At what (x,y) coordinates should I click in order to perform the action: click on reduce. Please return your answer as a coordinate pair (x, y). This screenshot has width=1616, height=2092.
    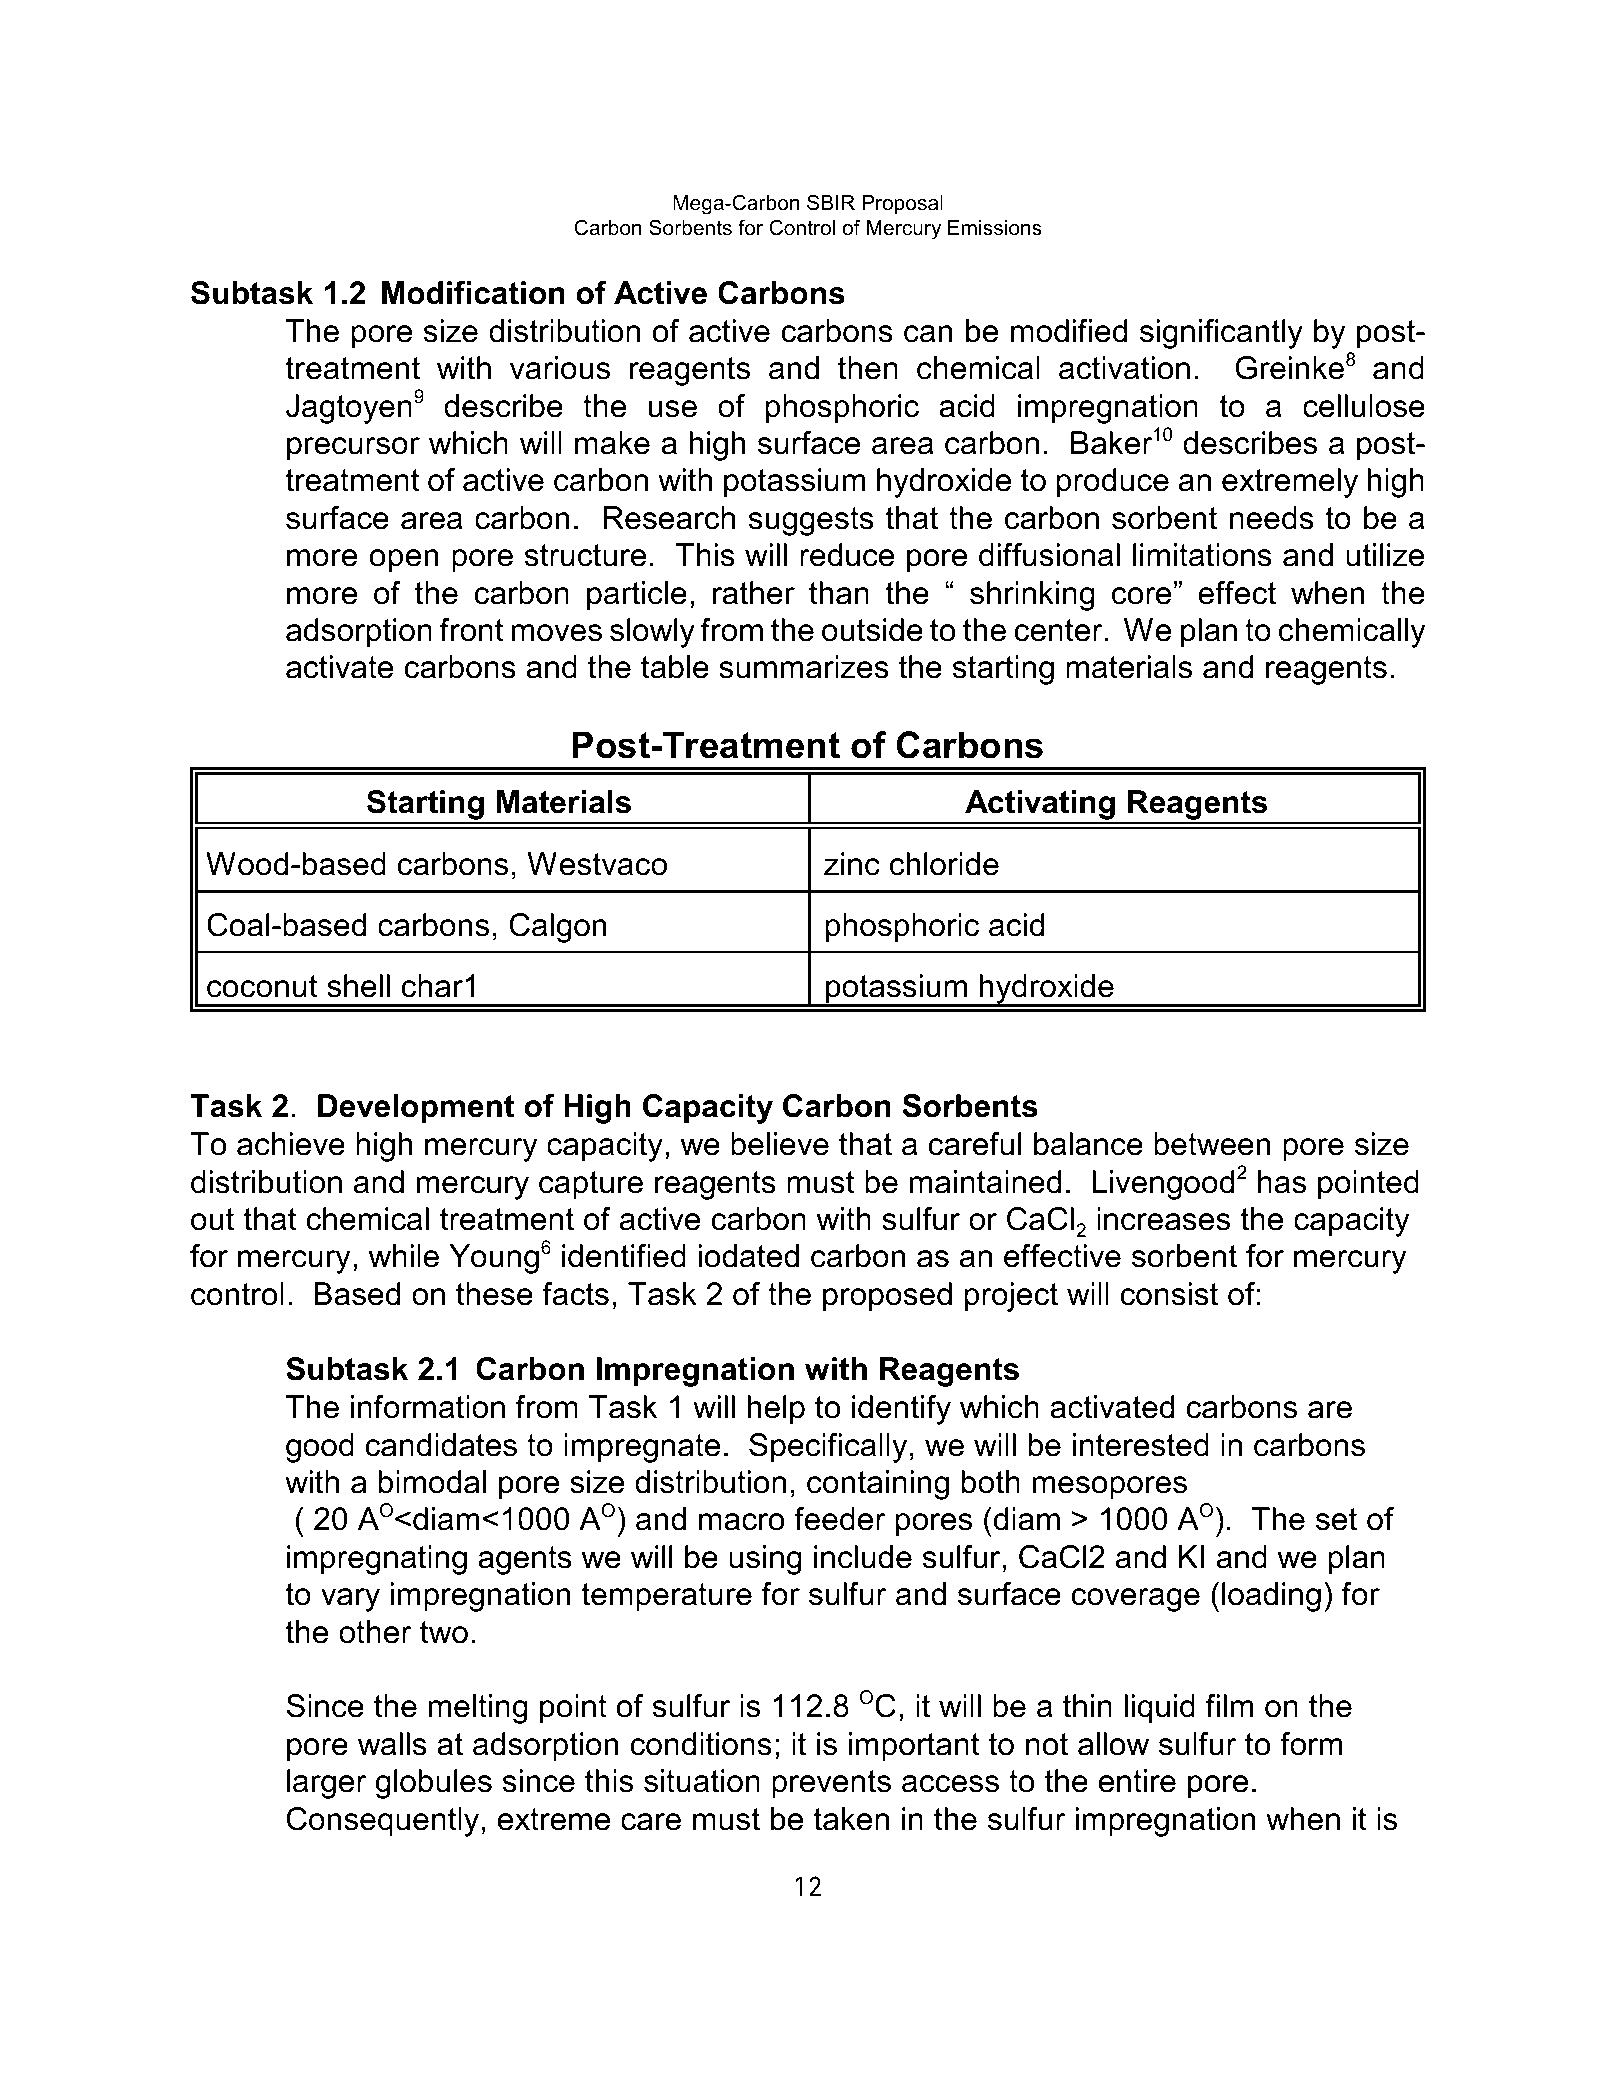
    Looking at the image, I should click on (847, 555).
